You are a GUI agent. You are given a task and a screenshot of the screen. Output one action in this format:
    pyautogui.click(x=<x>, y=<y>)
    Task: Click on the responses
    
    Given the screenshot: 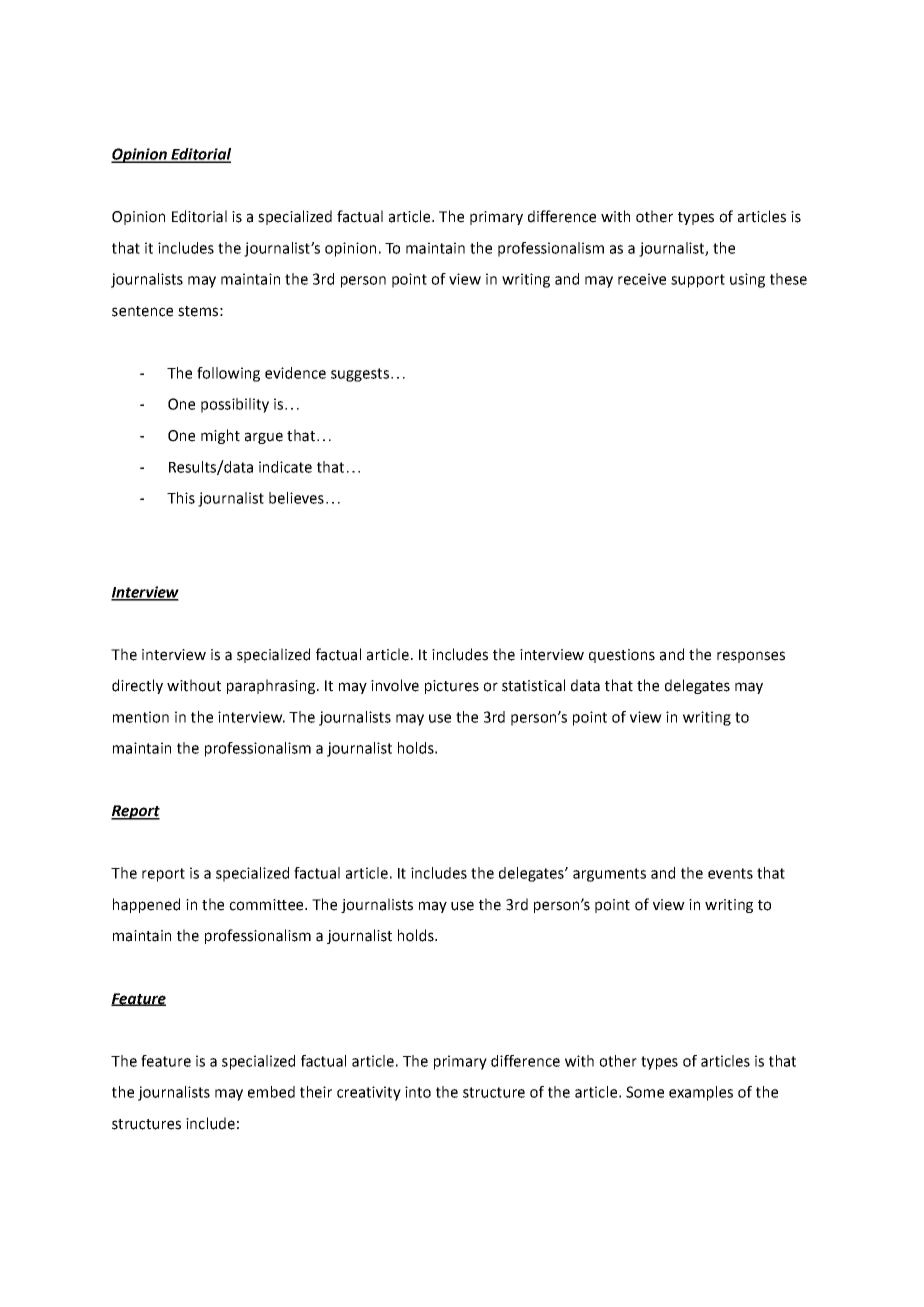 What is the action you would take?
    pyautogui.click(x=751, y=657)
